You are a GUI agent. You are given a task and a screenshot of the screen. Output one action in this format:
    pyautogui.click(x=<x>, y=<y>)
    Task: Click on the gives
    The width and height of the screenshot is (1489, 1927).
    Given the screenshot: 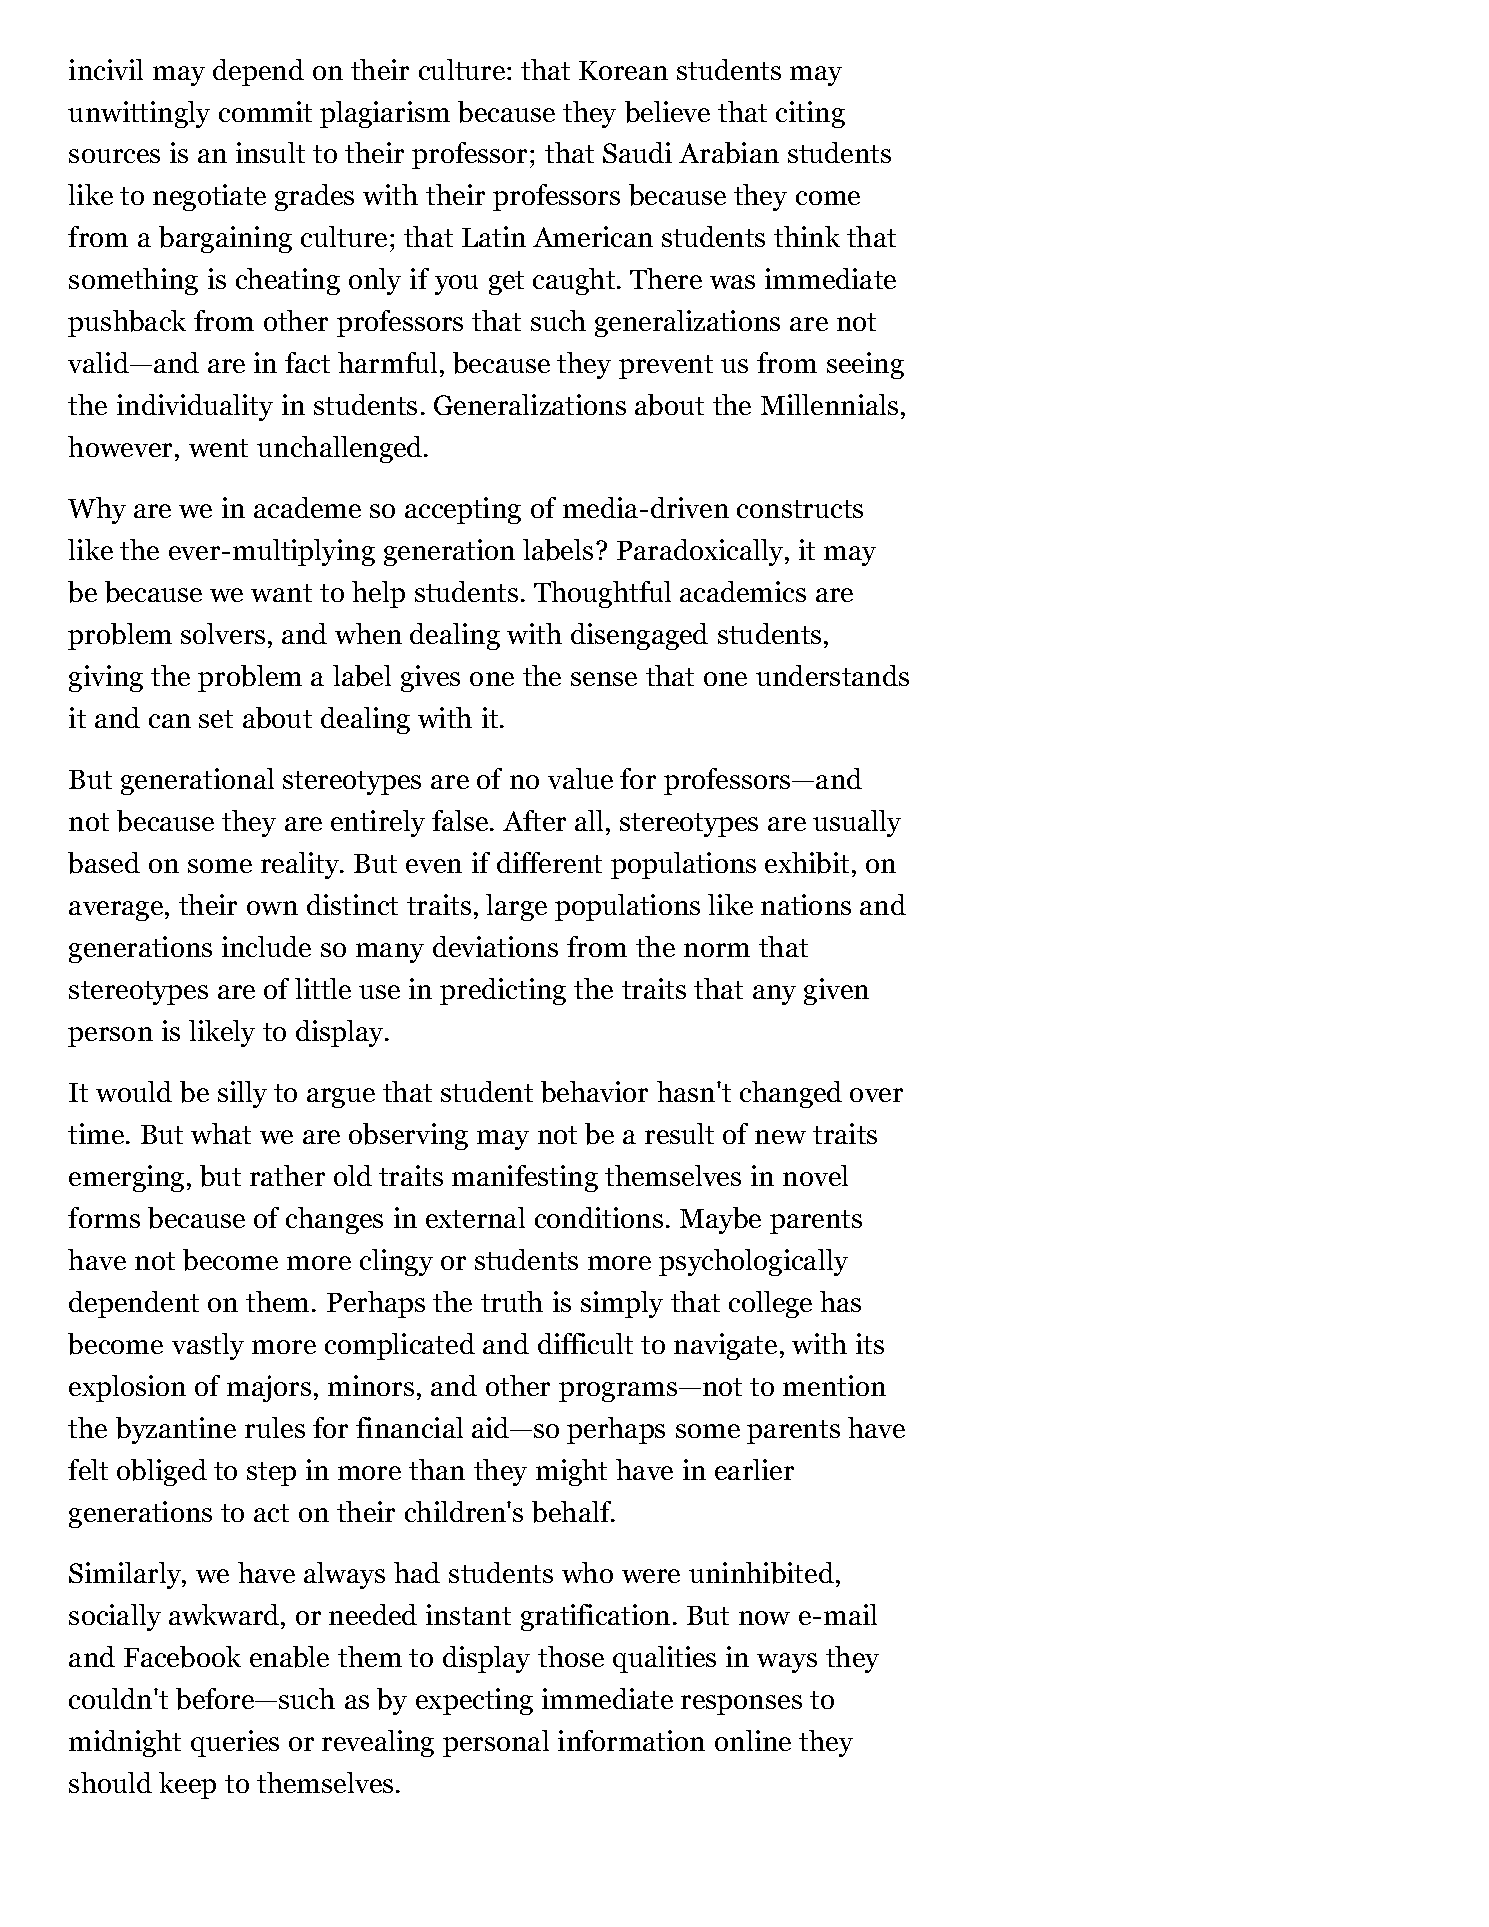 What is the action you would take?
    pyautogui.click(x=430, y=678)
